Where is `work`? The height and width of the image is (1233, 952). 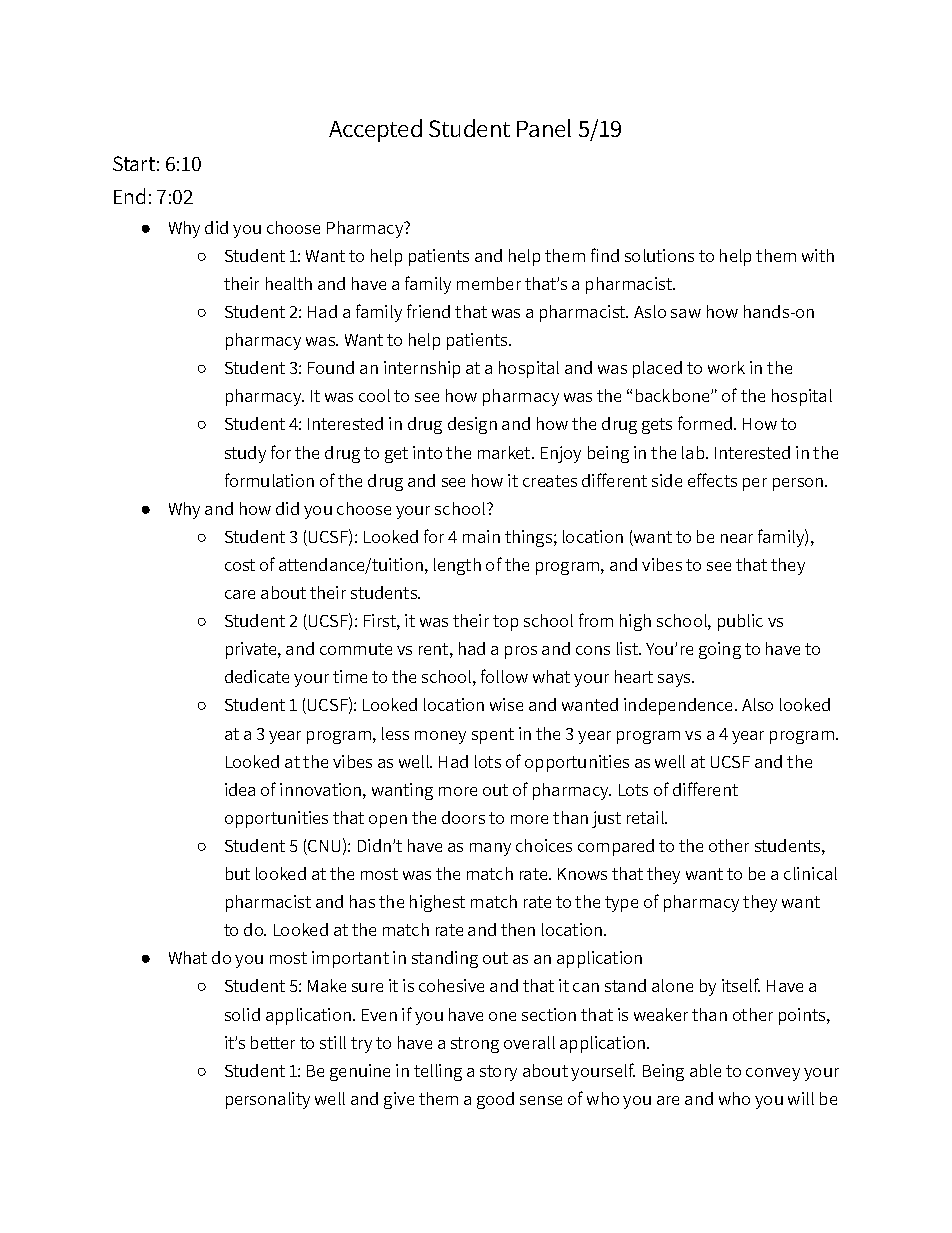 work is located at coordinates (726, 367).
